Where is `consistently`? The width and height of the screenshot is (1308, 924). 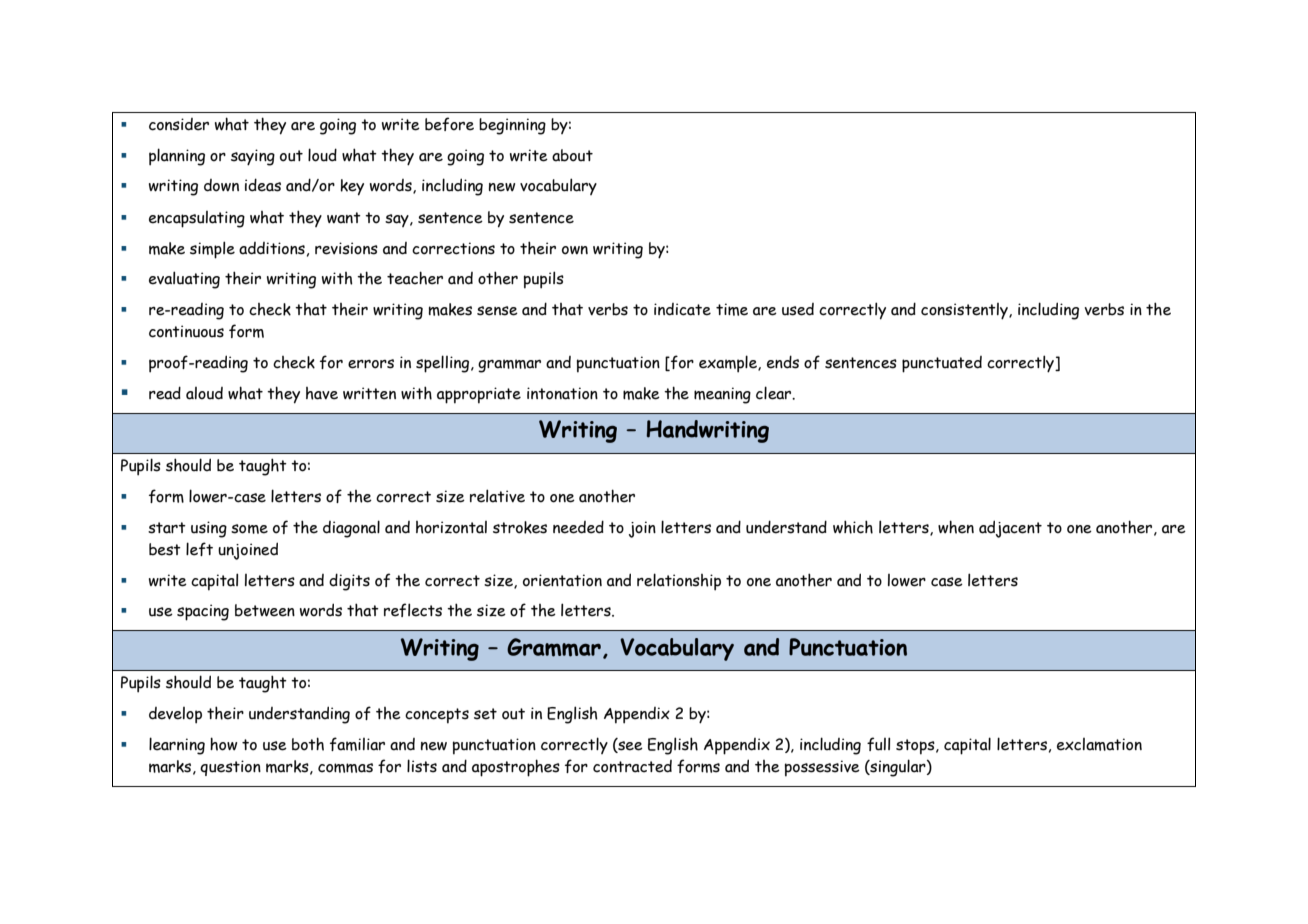
consistently is located at coordinates (965, 311).
